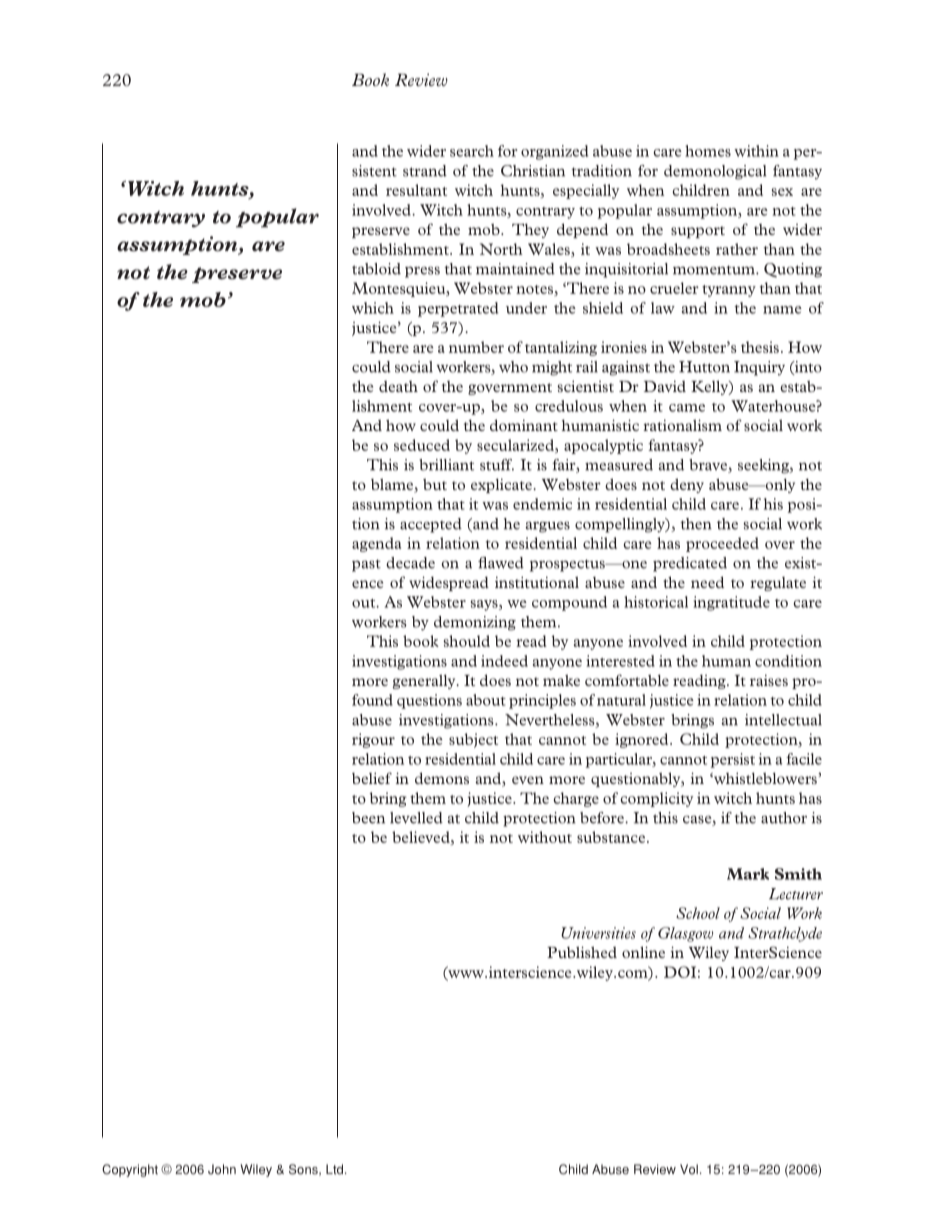 The image size is (952, 1232). What do you see at coordinates (435, 484) in the page?
I see `but` at bounding box center [435, 484].
